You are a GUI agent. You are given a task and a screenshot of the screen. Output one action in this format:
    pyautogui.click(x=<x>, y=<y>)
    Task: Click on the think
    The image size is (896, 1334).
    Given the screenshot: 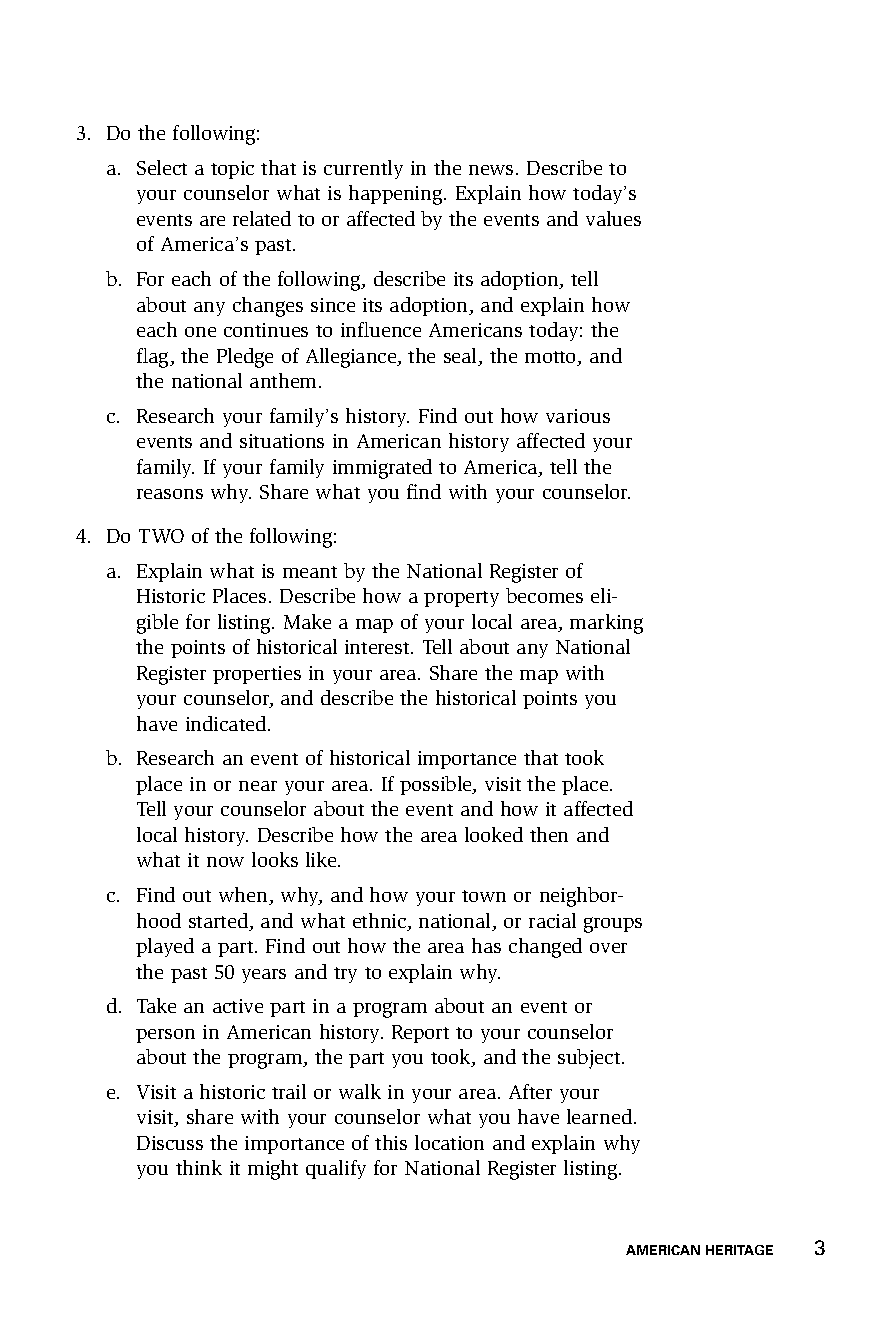 What is the action you would take?
    pyautogui.click(x=199, y=1167)
